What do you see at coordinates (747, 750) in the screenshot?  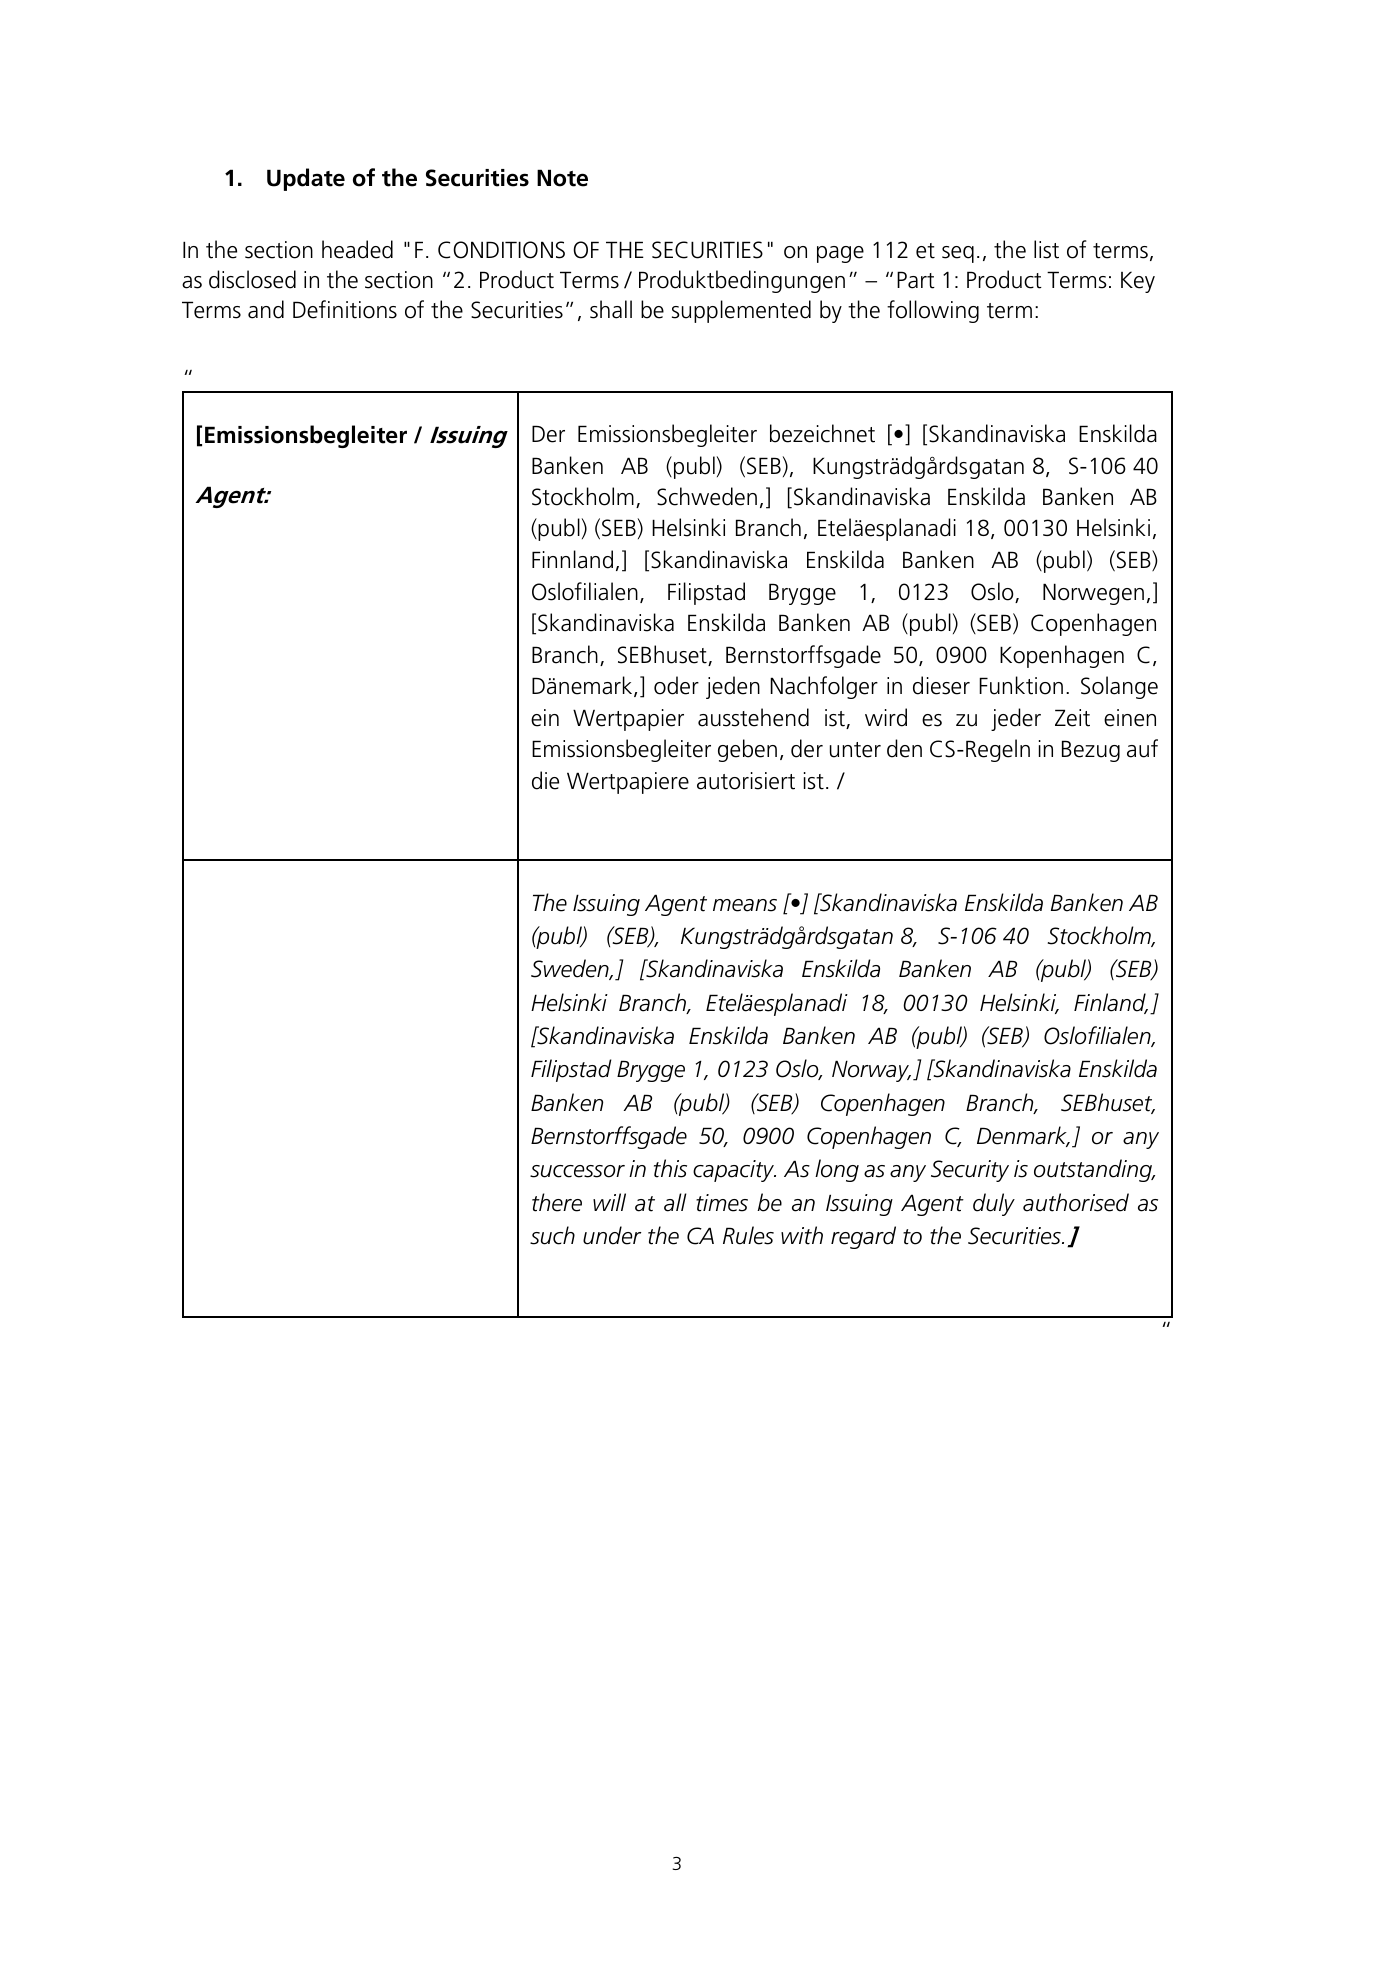 I see `geben` at bounding box center [747, 750].
